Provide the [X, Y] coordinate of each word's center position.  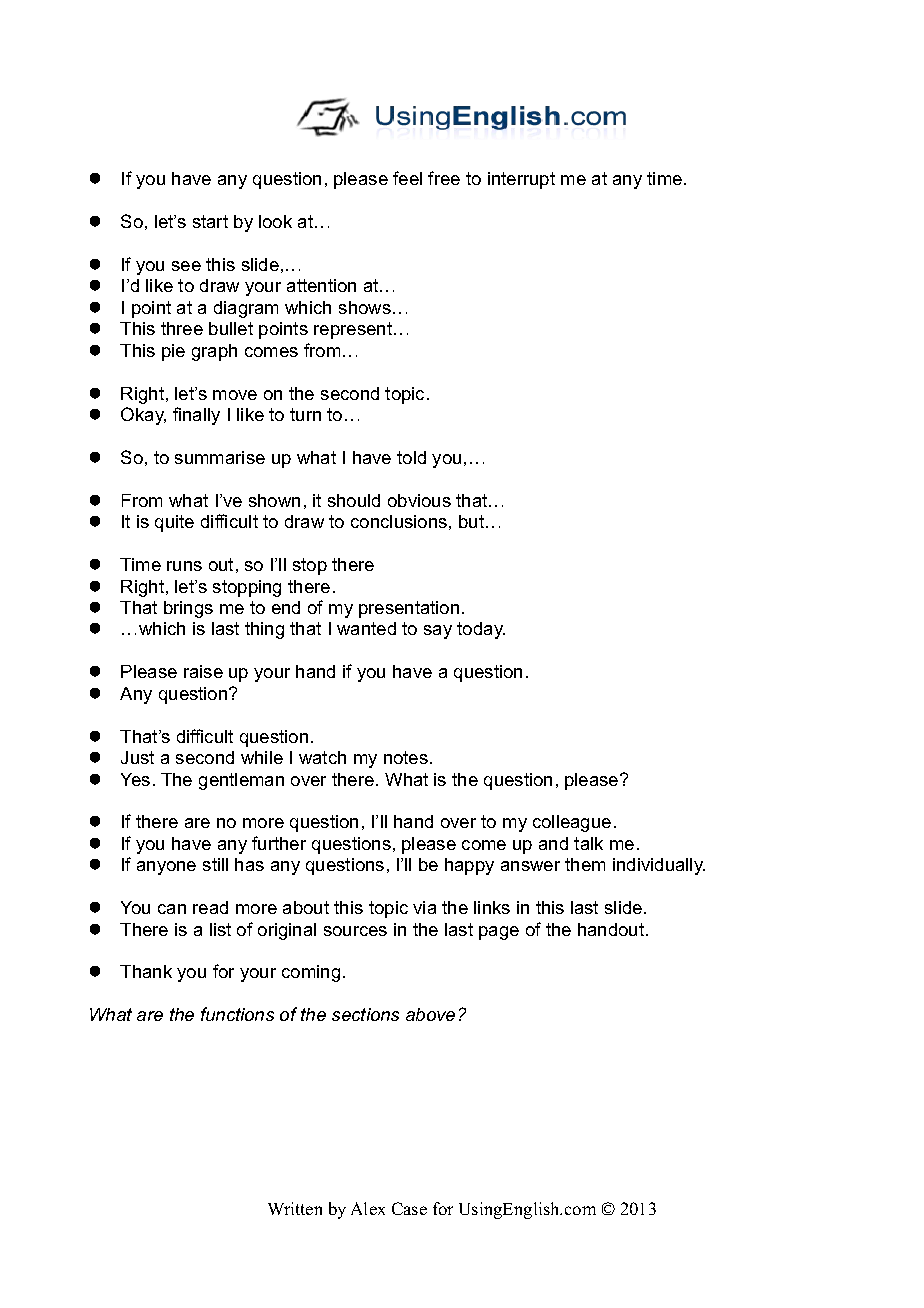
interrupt [521, 180]
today [481, 630]
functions [237, 1014]
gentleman [241, 781]
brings [188, 609]
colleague [572, 823]
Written [295, 1208]
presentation [409, 609]
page [499, 933]
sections [365, 1014]
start [210, 221]
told [411, 457]
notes [406, 757]
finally [196, 416]
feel [407, 178]
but [473, 521]
